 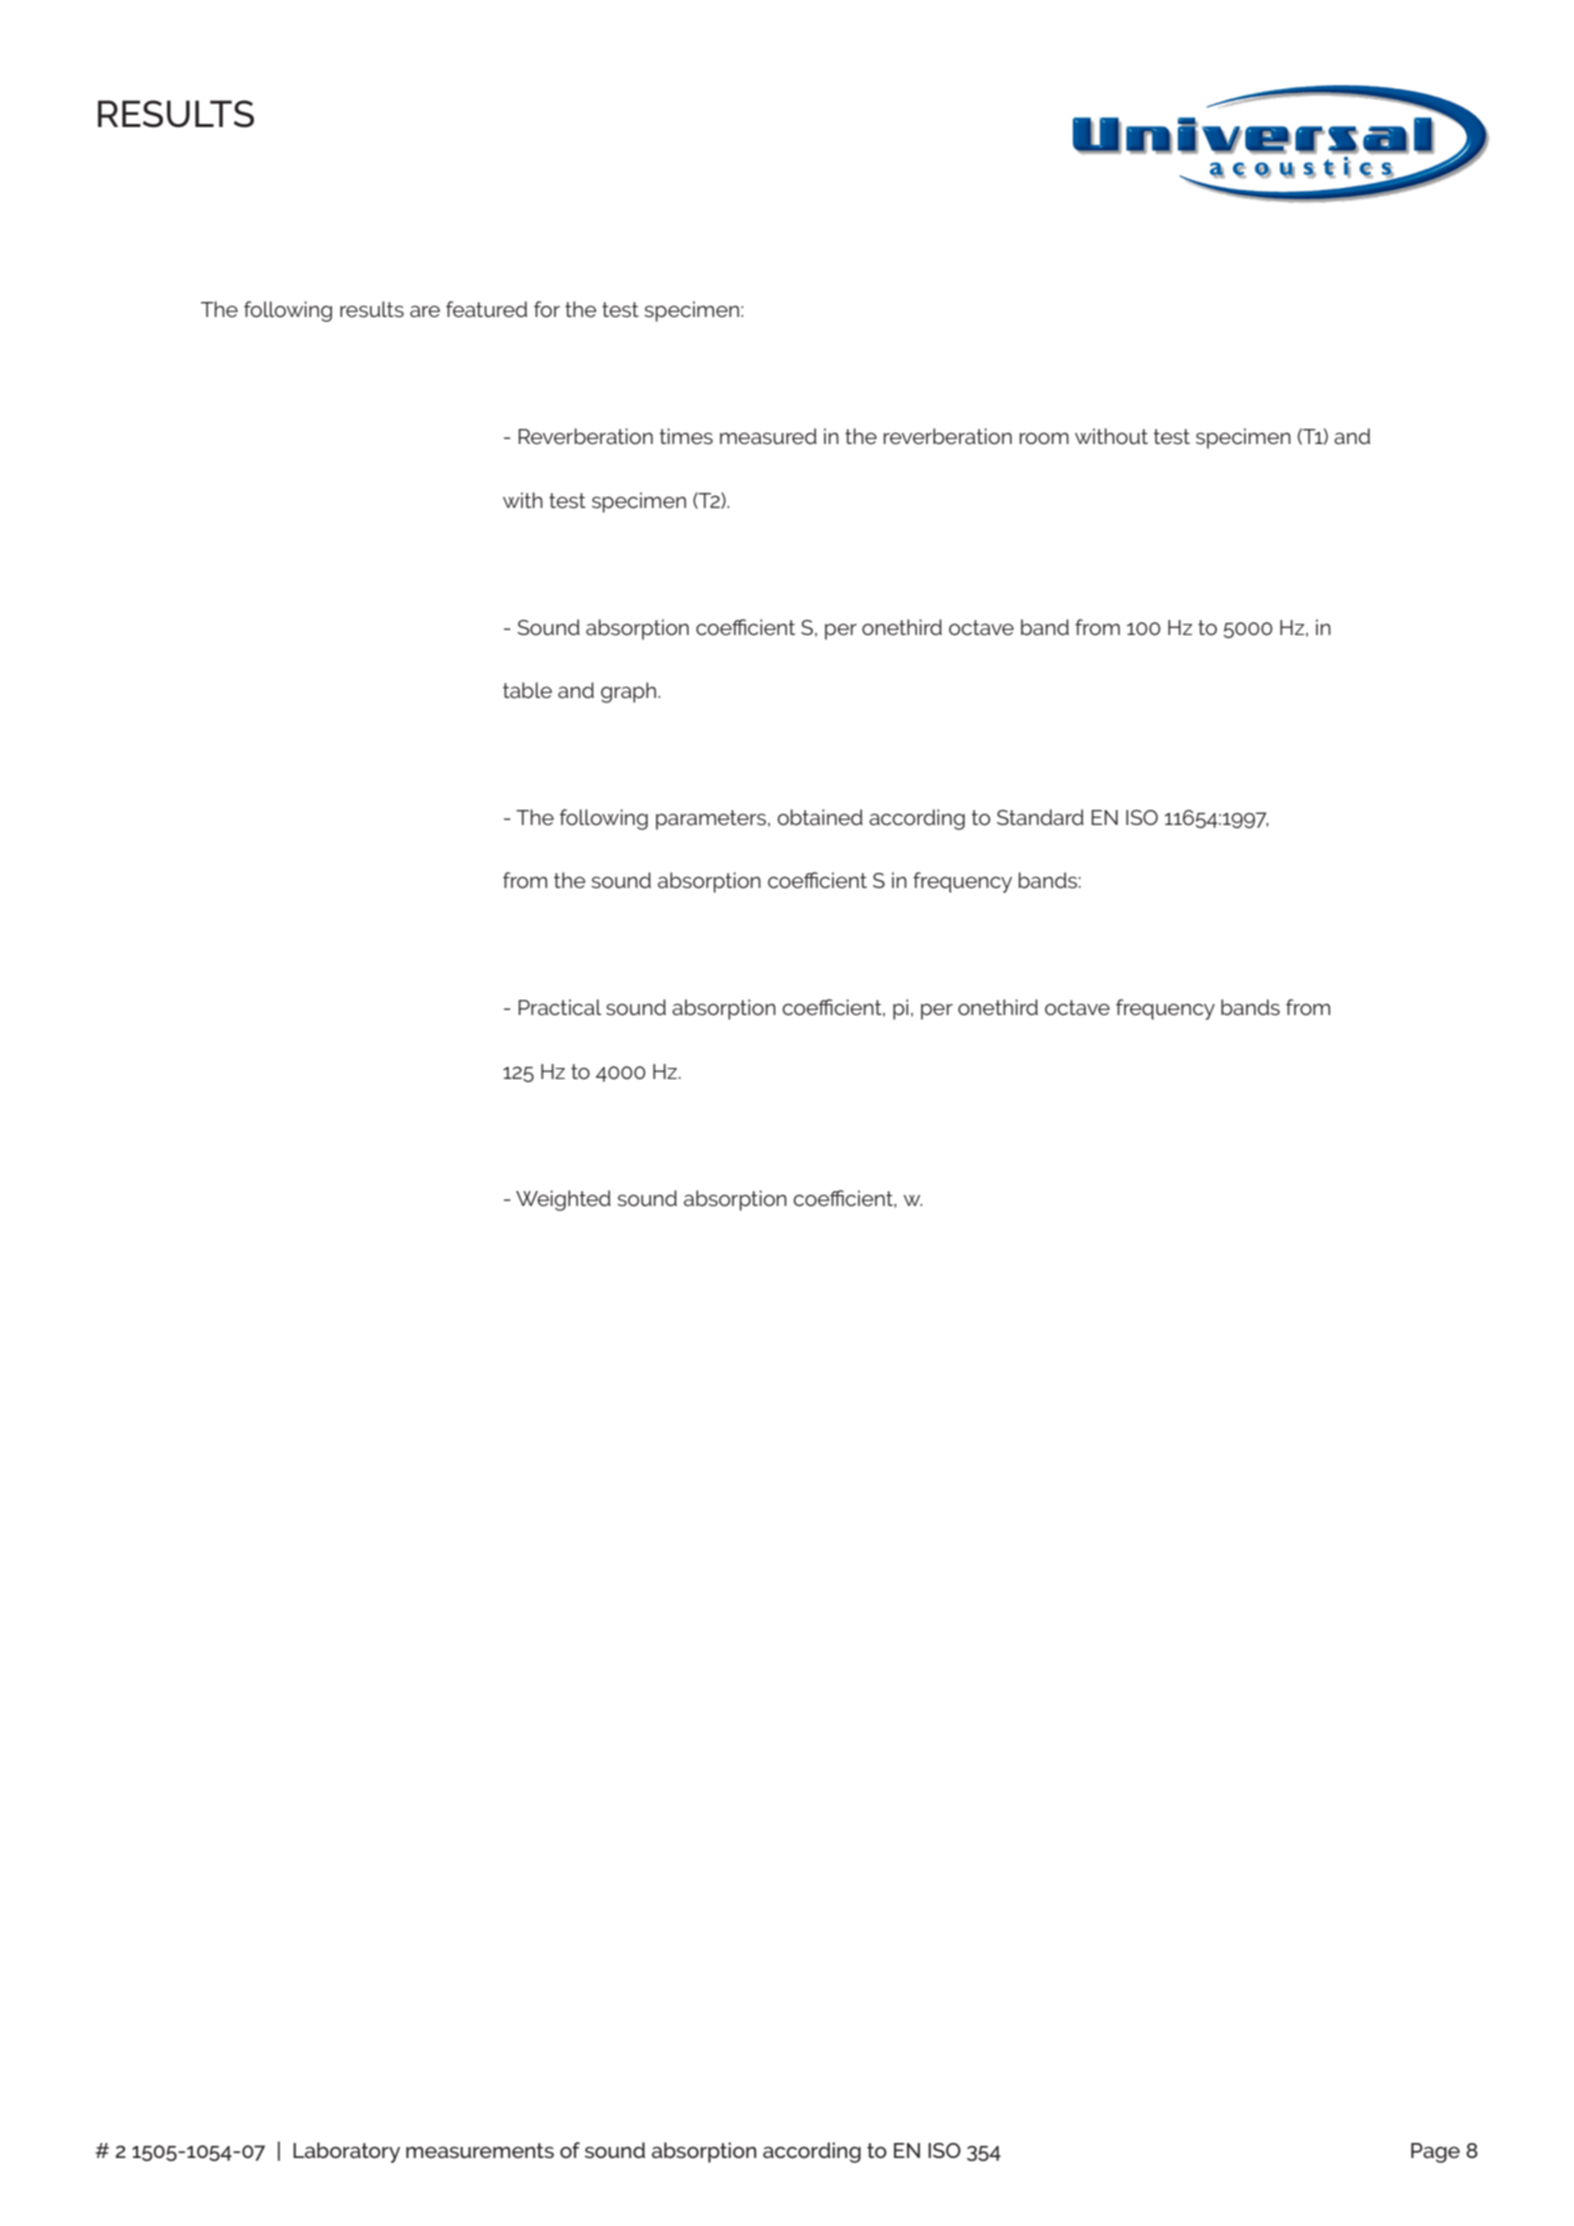 What do you see at coordinates (768, 436) in the screenshot?
I see `measured` at bounding box center [768, 436].
